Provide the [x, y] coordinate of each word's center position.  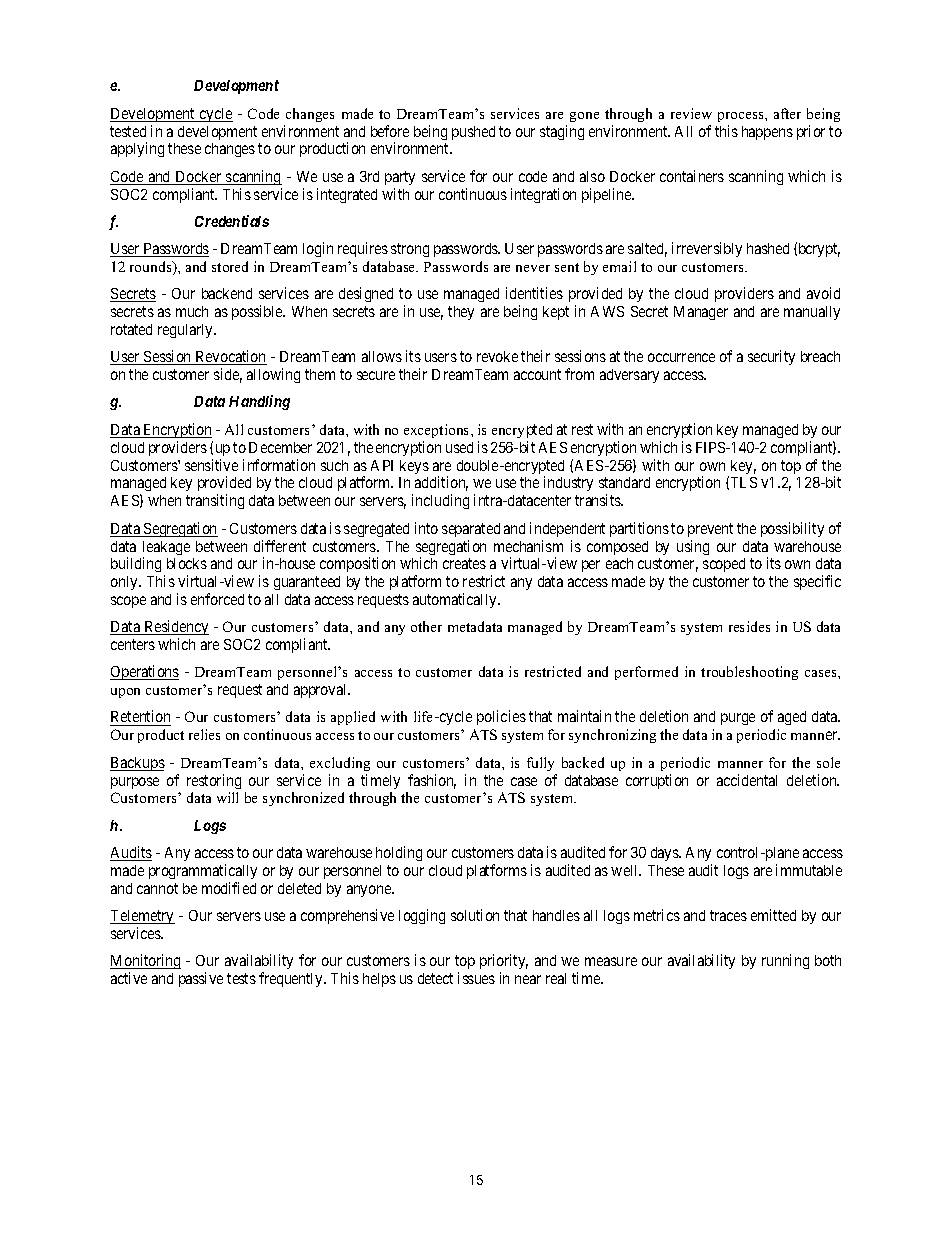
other [426, 626]
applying [137, 149]
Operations [144, 672]
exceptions [438, 431]
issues [476, 978]
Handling [259, 402]
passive [201, 979]
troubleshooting [749, 673]
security [771, 357]
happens [767, 133]
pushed [473, 133]
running [785, 961]
